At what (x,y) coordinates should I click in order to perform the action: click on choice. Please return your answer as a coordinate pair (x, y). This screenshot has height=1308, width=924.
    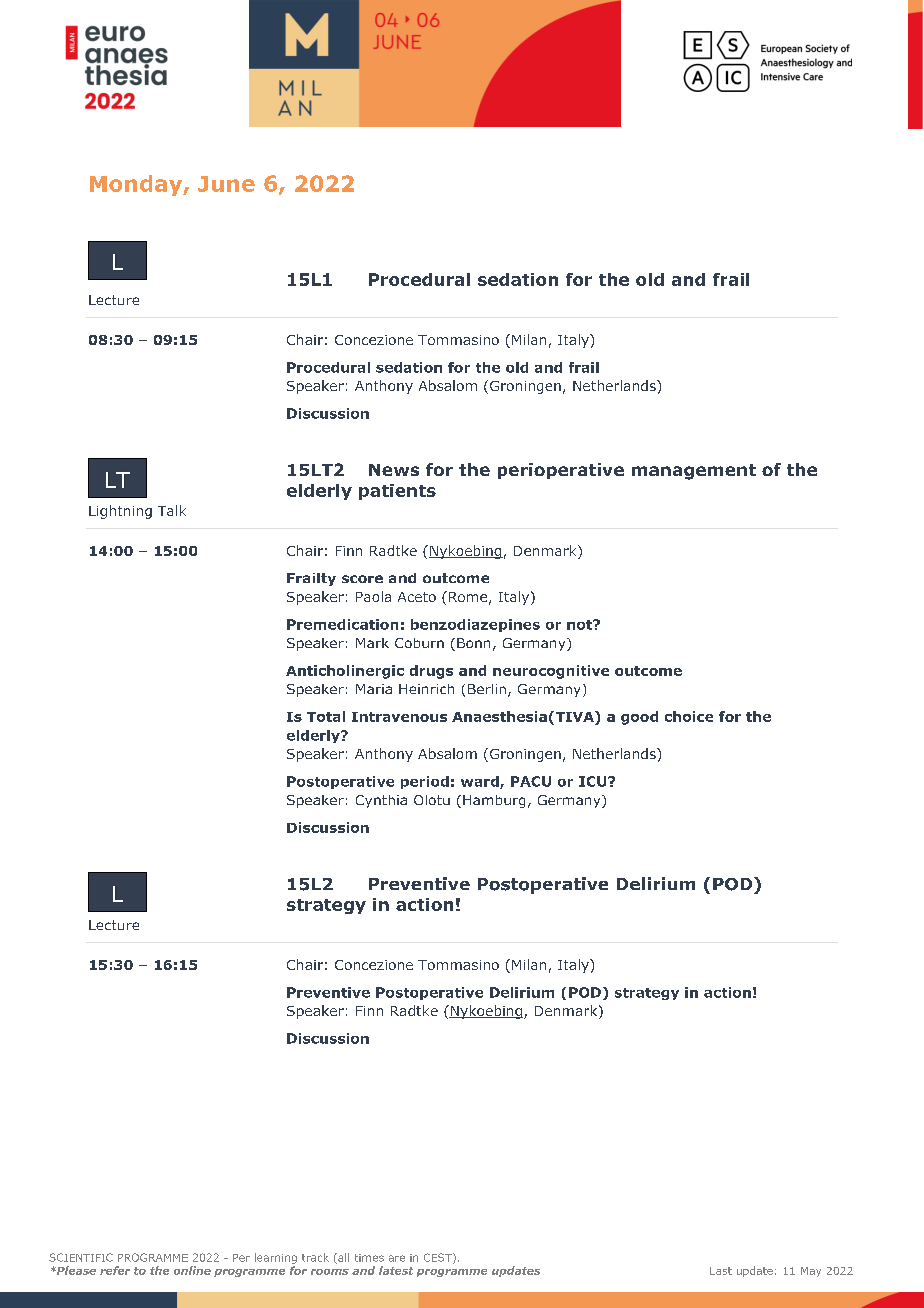
    Looking at the image, I should click on (689, 716).
